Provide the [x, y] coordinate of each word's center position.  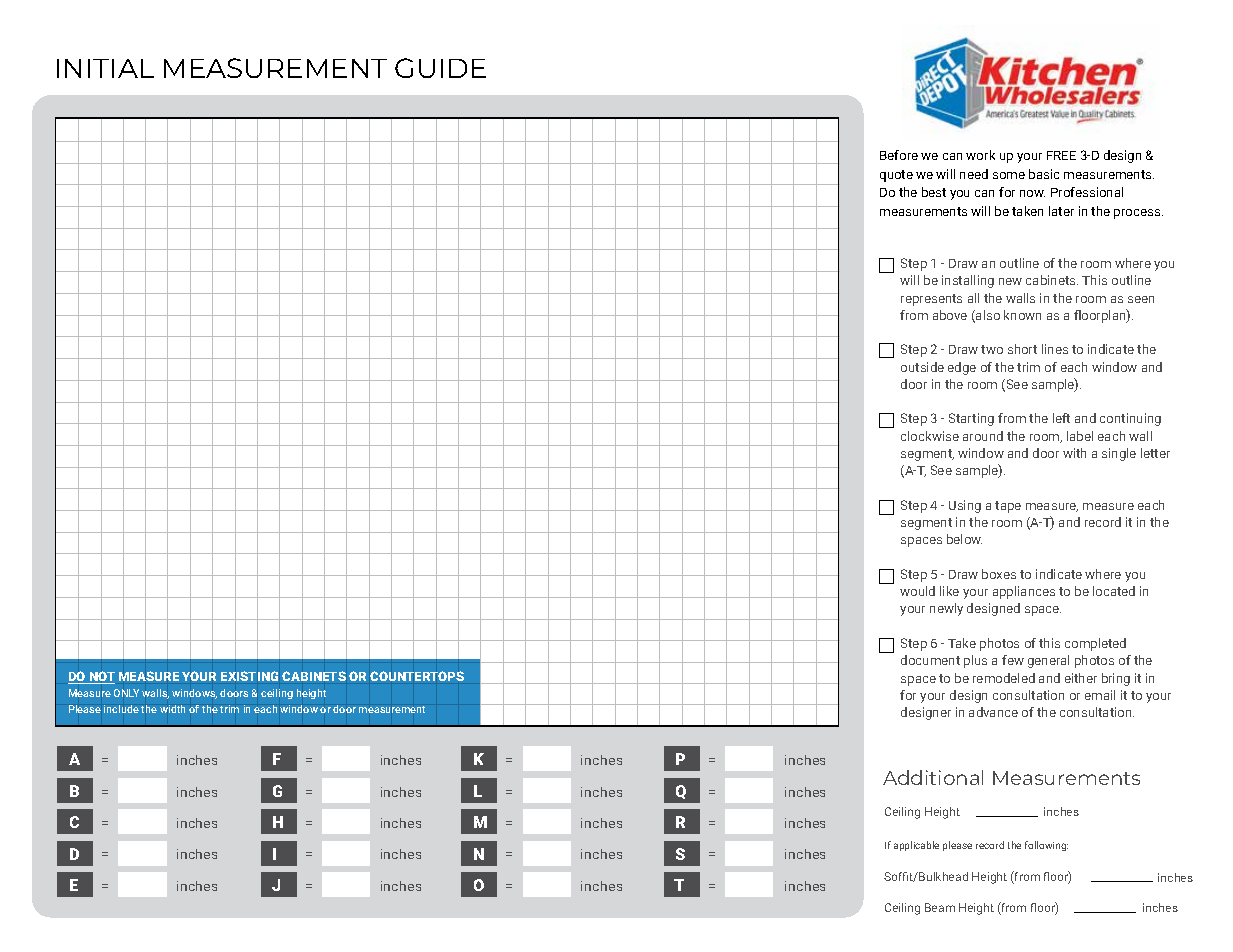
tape [1008, 507]
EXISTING [249, 676]
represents [931, 300]
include [121, 709]
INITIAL [105, 68]
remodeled [1004, 678]
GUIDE [440, 68]
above [950, 315]
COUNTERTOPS [417, 676]
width [172, 709]
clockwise [930, 436]
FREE [1061, 155]
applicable [916, 846]
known [1022, 315]
